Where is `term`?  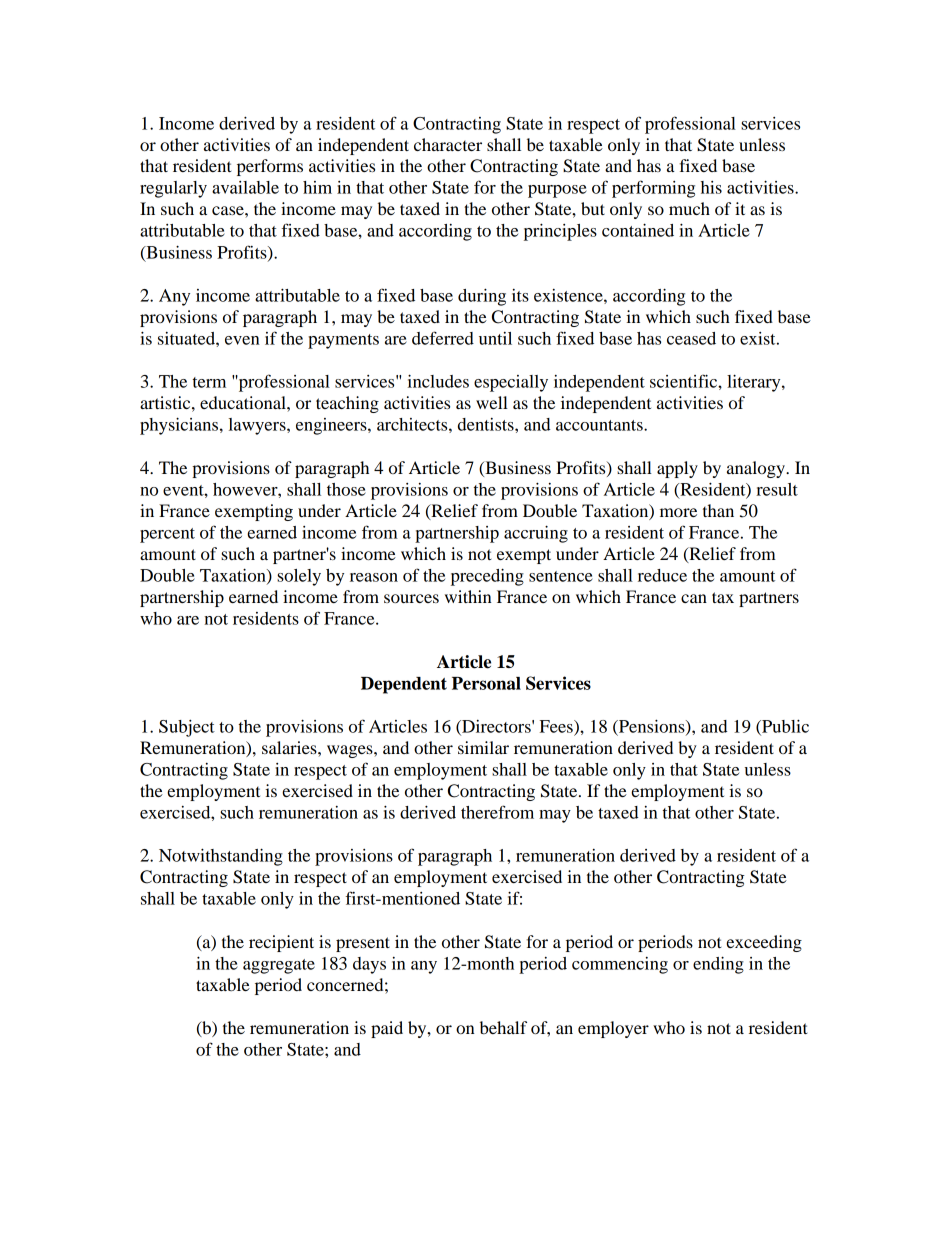
term is located at coordinates (209, 382).
